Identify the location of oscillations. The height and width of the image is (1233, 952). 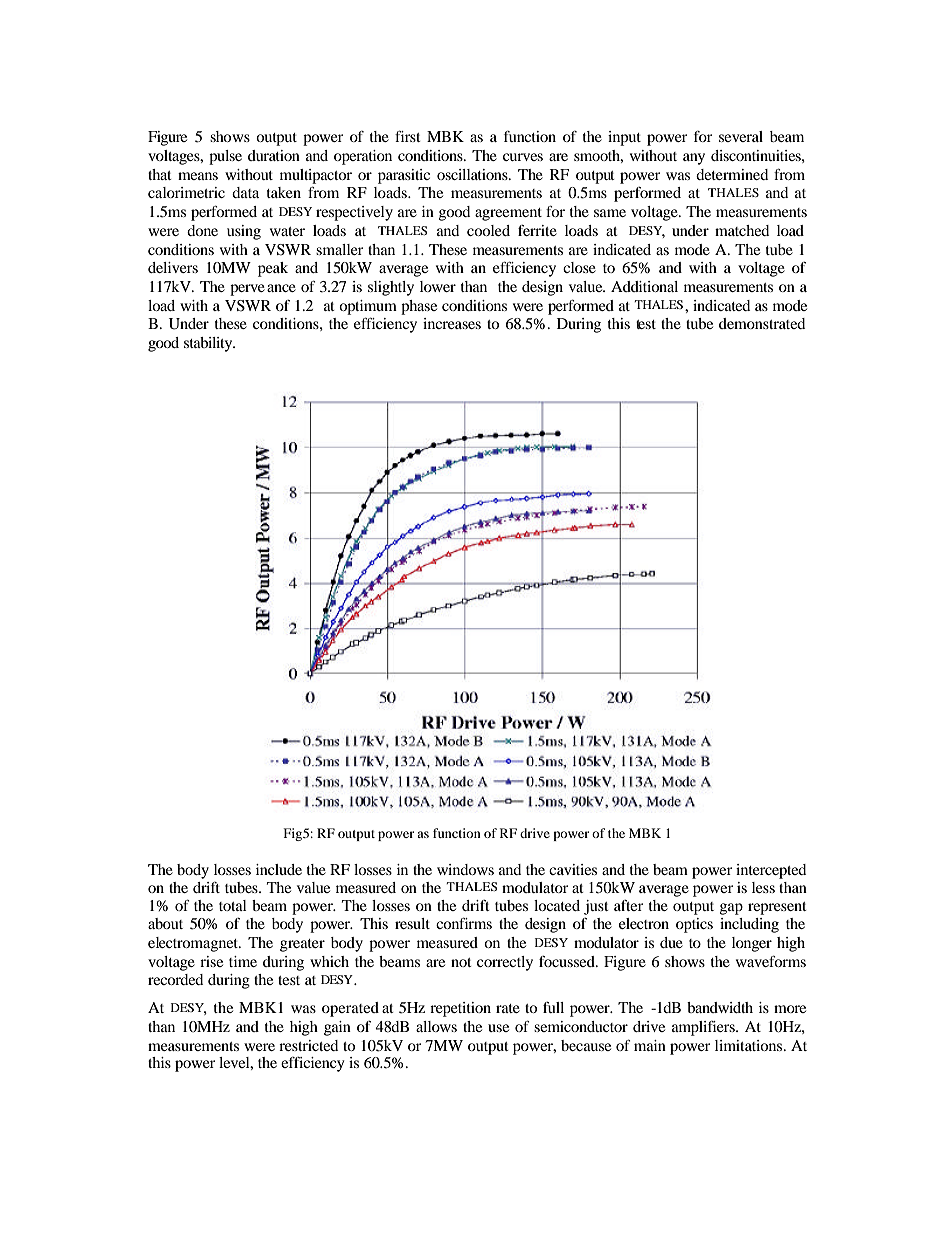
(473, 174).
